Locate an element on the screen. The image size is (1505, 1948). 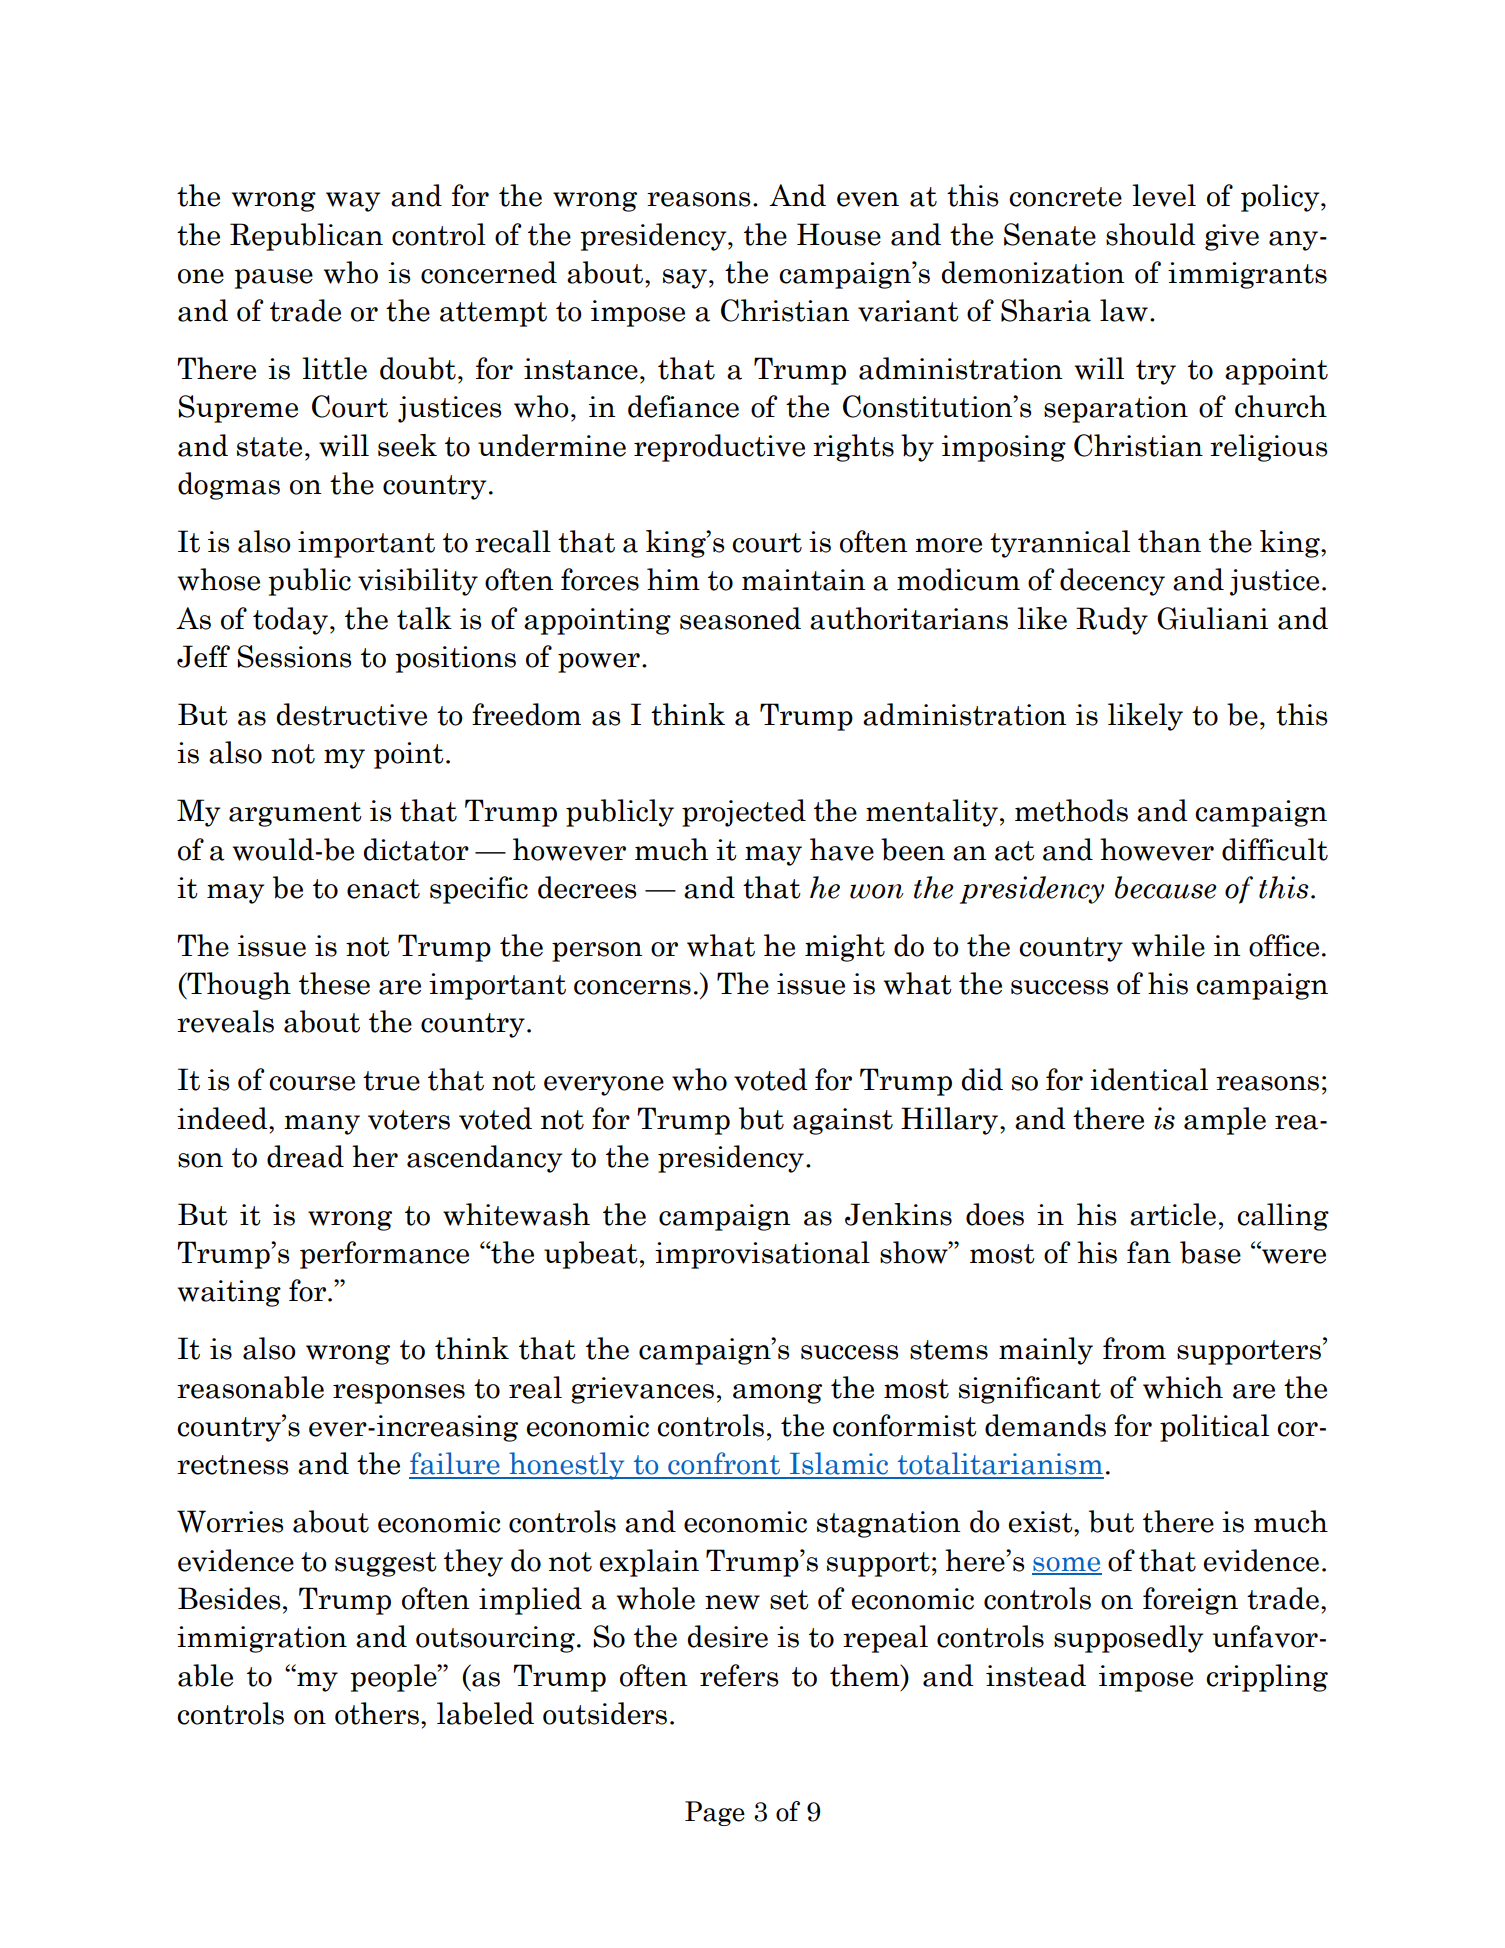
Page is located at coordinates (715, 1813).
